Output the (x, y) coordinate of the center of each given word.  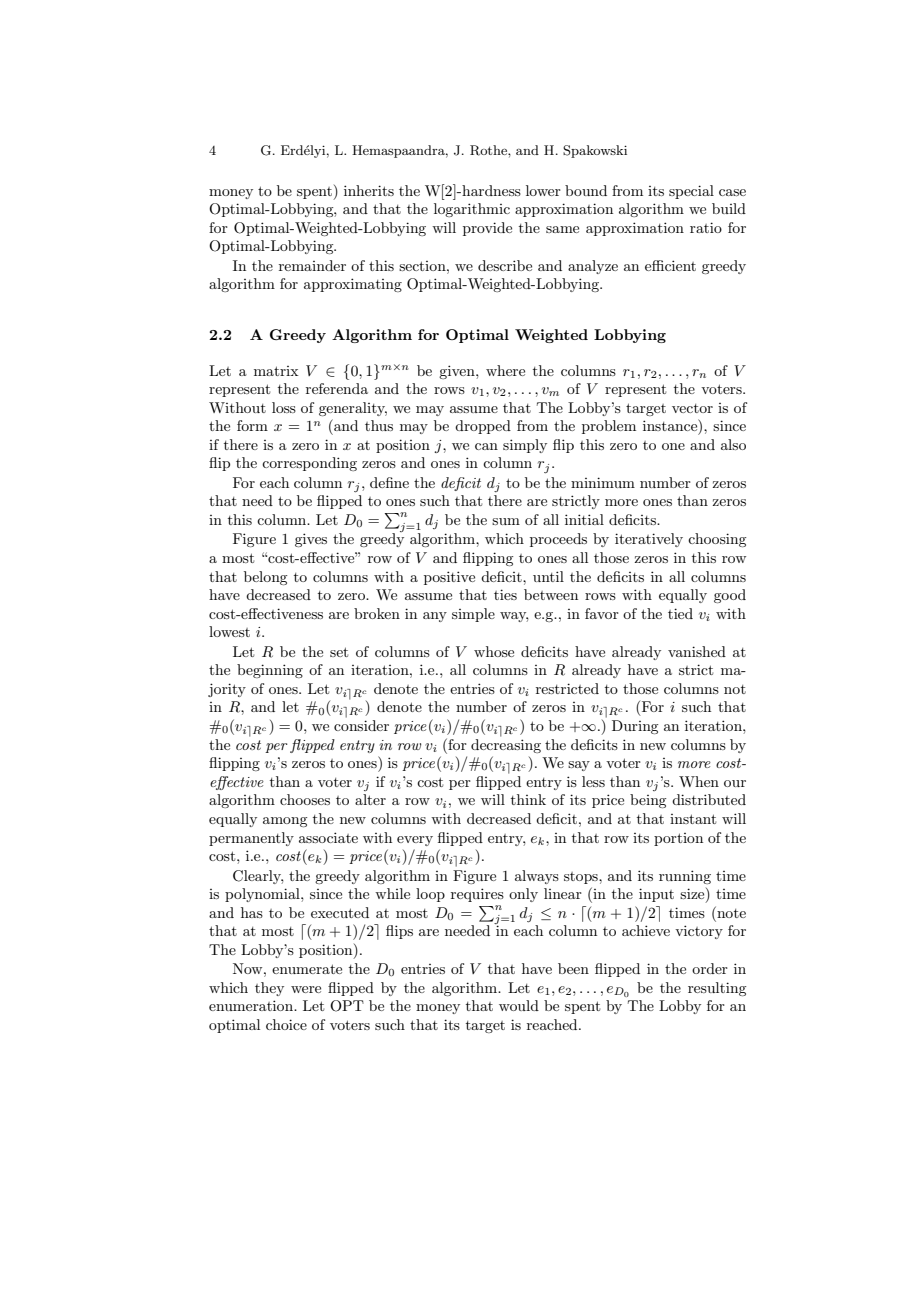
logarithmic (472, 210)
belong (265, 578)
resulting (717, 989)
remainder (312, 265)
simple (473, 615)
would (519, 1005)
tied (680, 613)
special (691, 192)
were (306, 989)
